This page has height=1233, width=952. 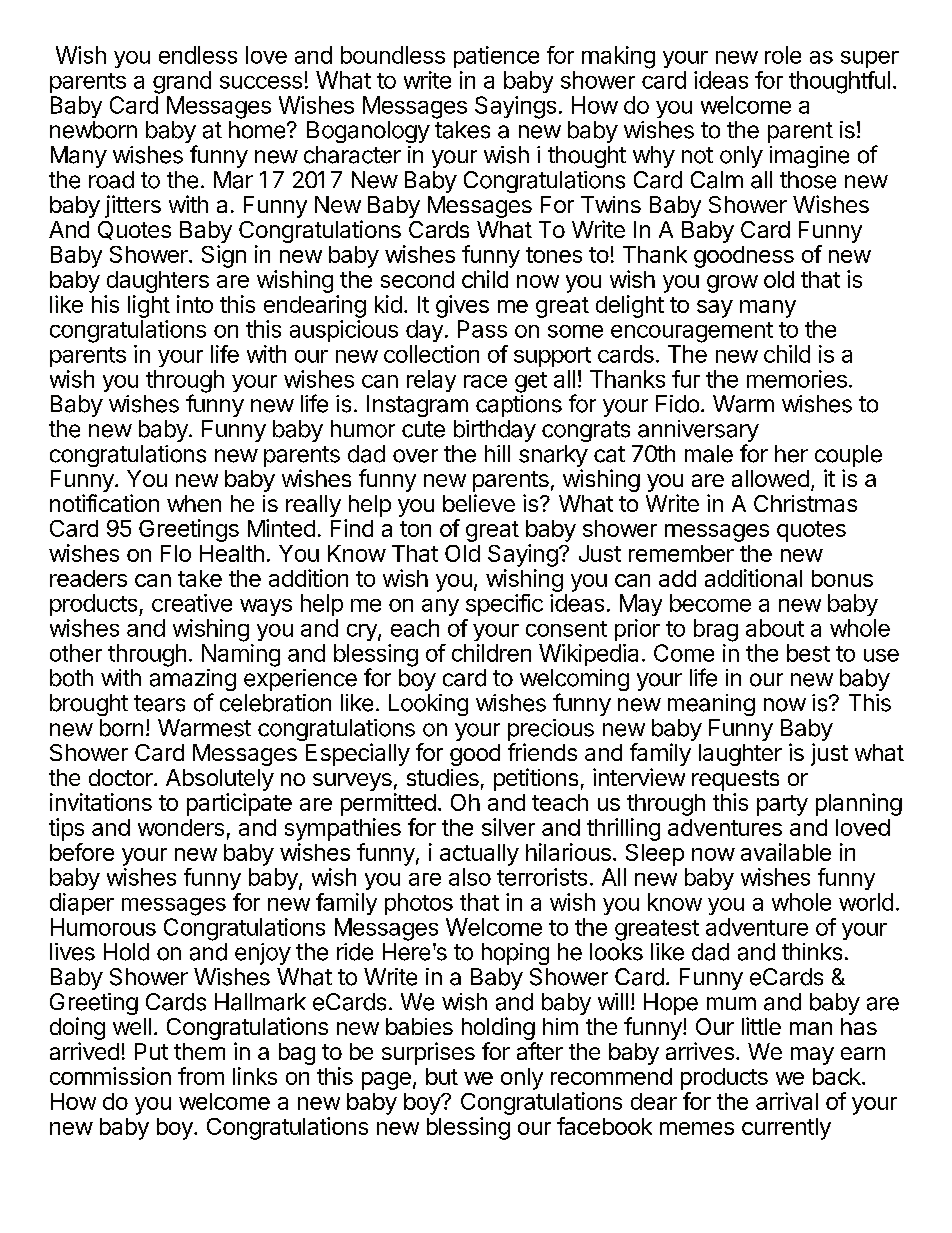 What do you see at coordinates (496, 57) in the page?
I see `patience` at bounding box center [496, 57].
